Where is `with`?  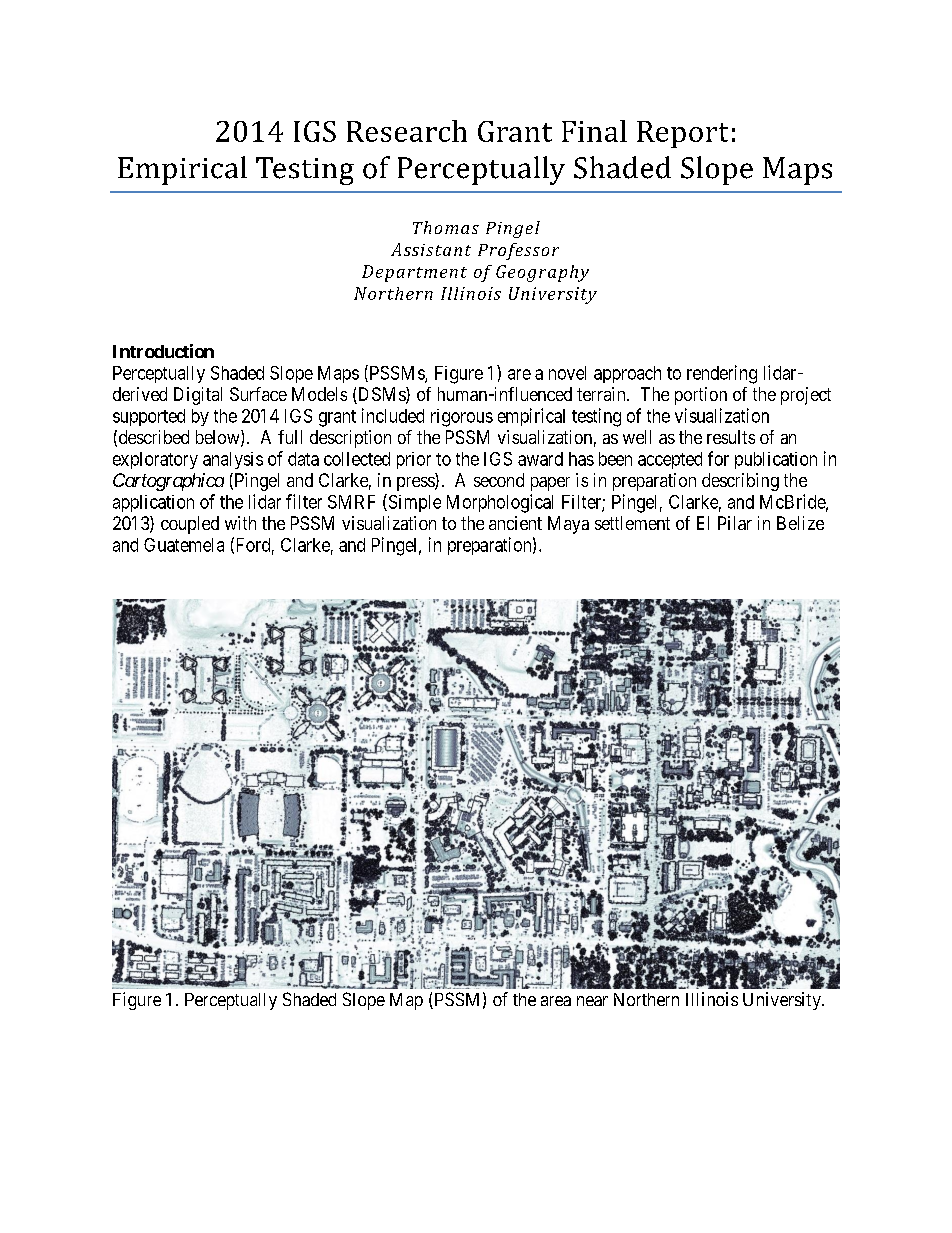
with is located at coordinates (240, 523).
